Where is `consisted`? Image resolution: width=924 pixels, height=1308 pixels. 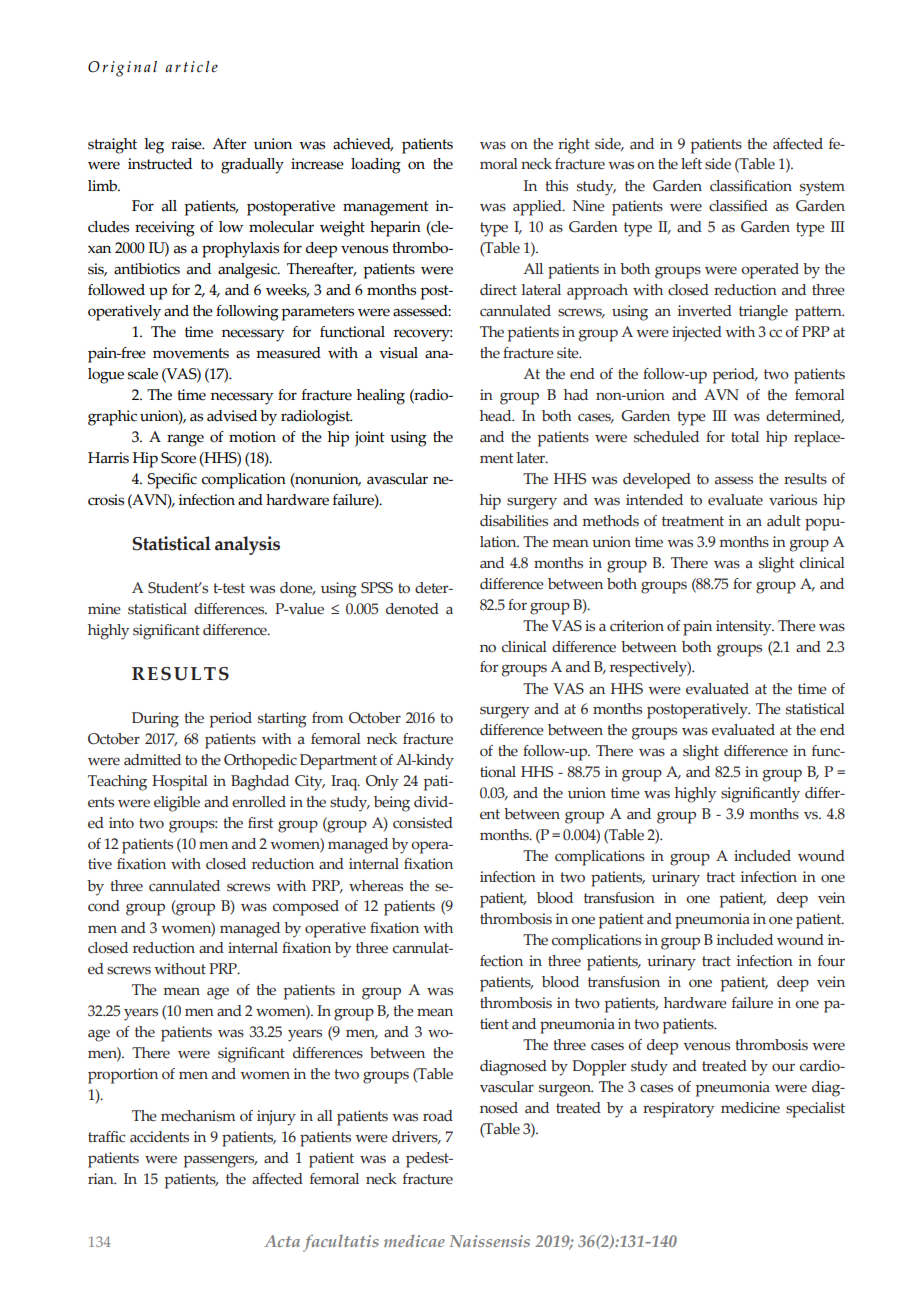
consisted is located at coordinates (423, 823).
